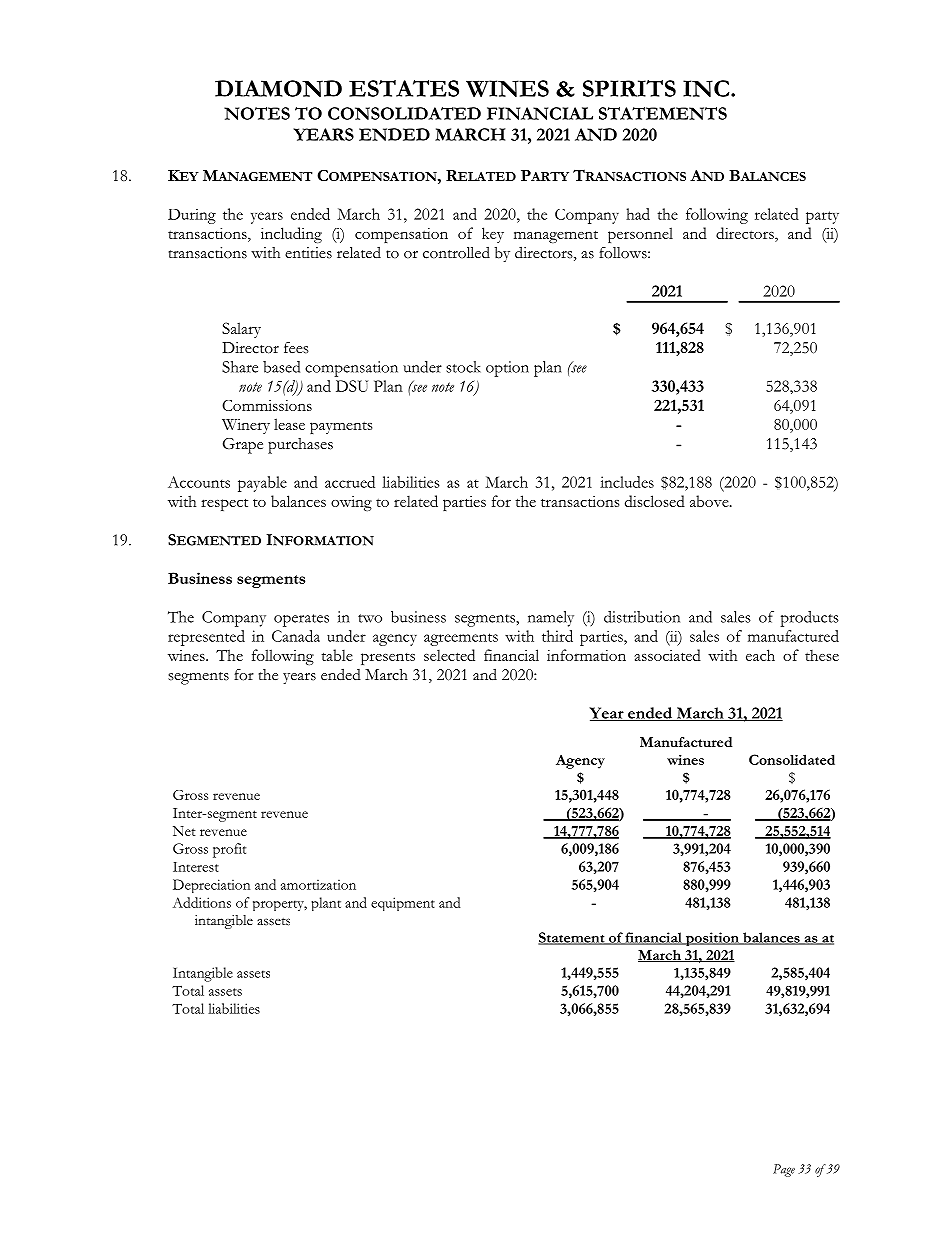 The image size is (952, 1233). What do you see at coordinates (760, 655) in the screenshot?
I see `each` at bounding box center [760, 655].
